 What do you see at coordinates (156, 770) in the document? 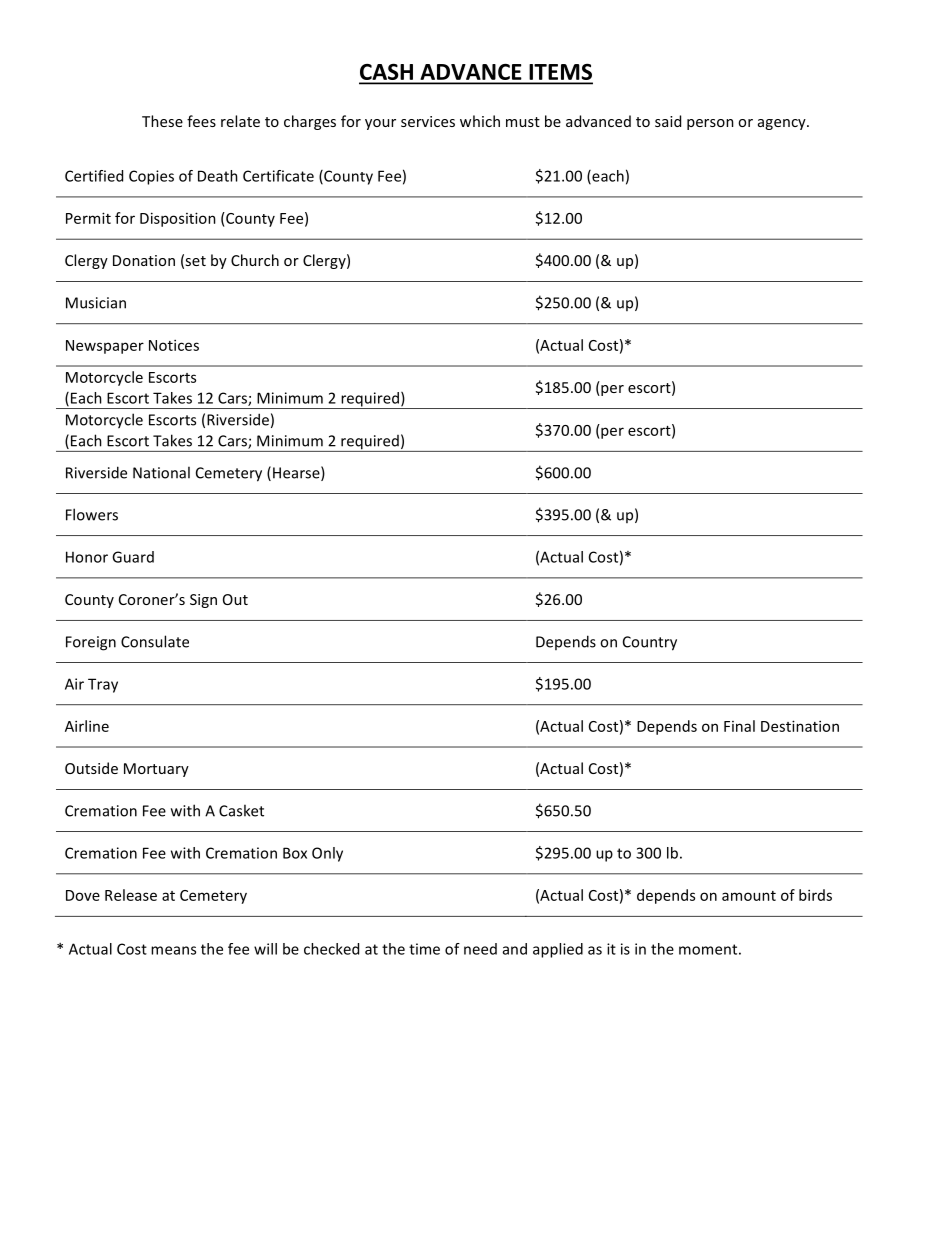
I see `Mortuary` at bounding box center [156, 770].
